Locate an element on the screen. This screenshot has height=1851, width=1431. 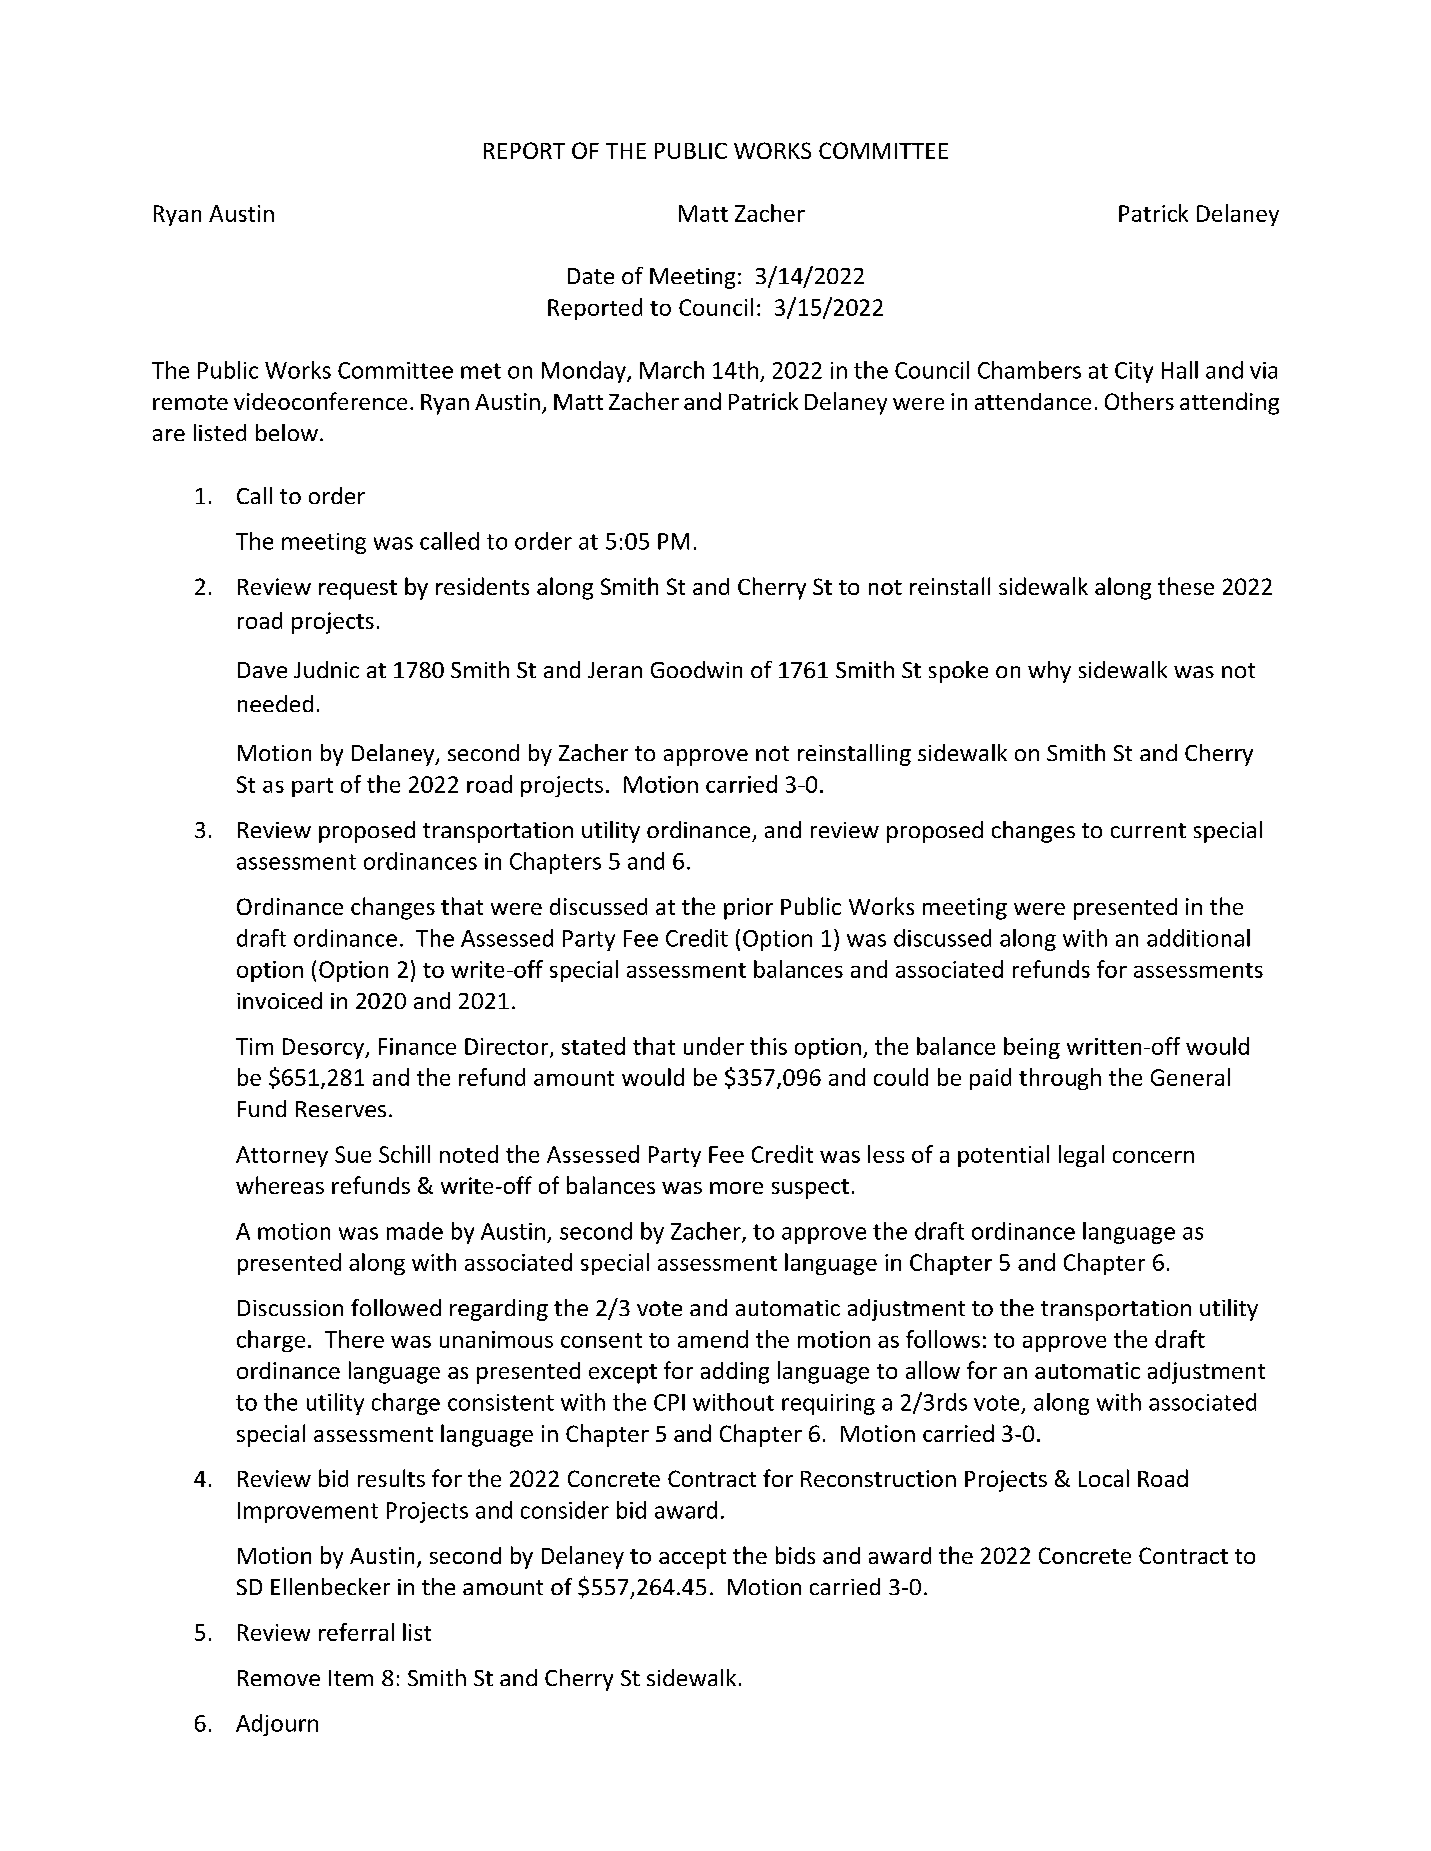
accept is located at coordinates (692, 1559).
